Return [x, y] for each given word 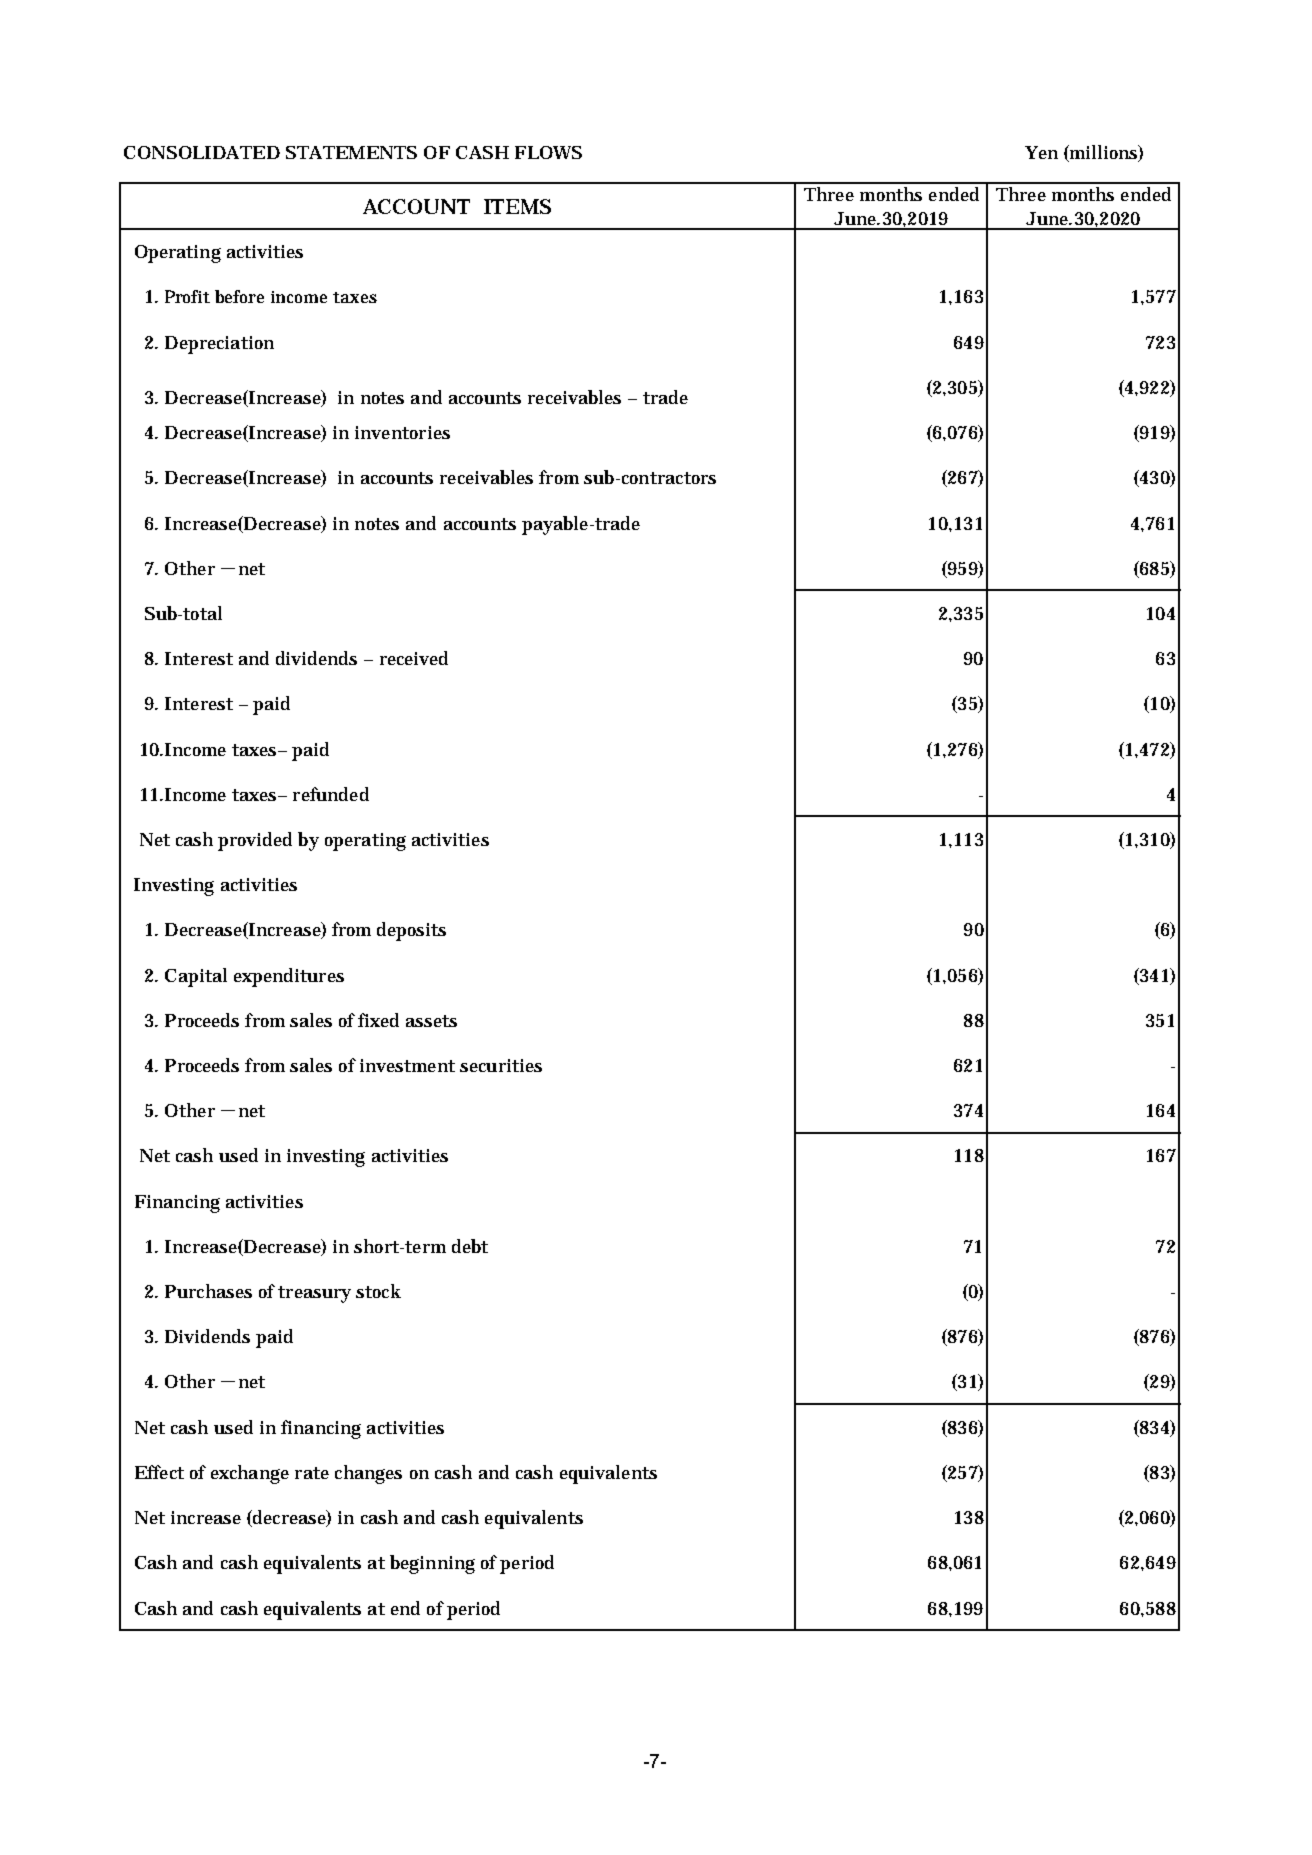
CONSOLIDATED [202, 152]
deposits [411, 931]
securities [501, 1065]
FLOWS [548, 152]
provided [255, 841]
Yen [1041, 152]
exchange [250, 1474]
